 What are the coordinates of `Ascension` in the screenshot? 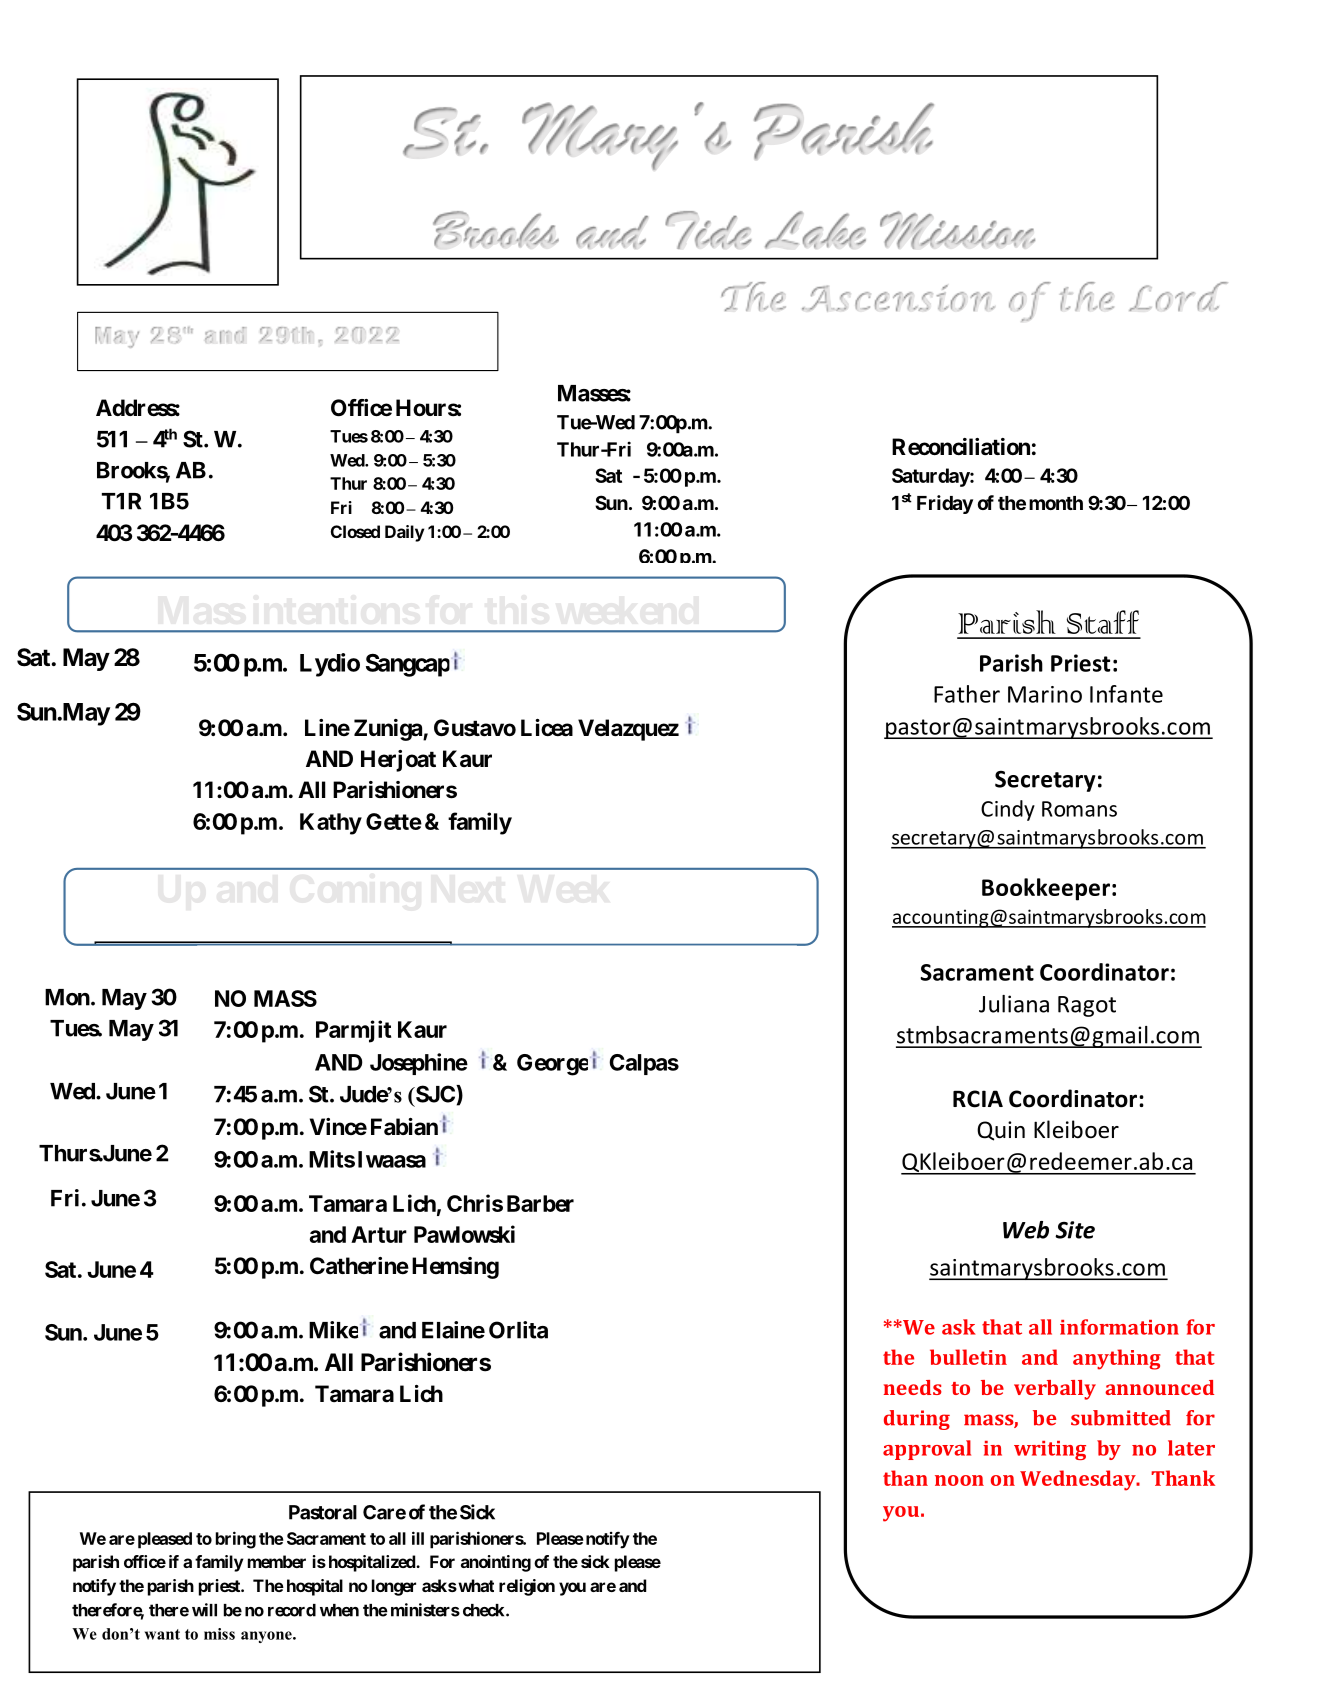 It's located at (898, 298).
